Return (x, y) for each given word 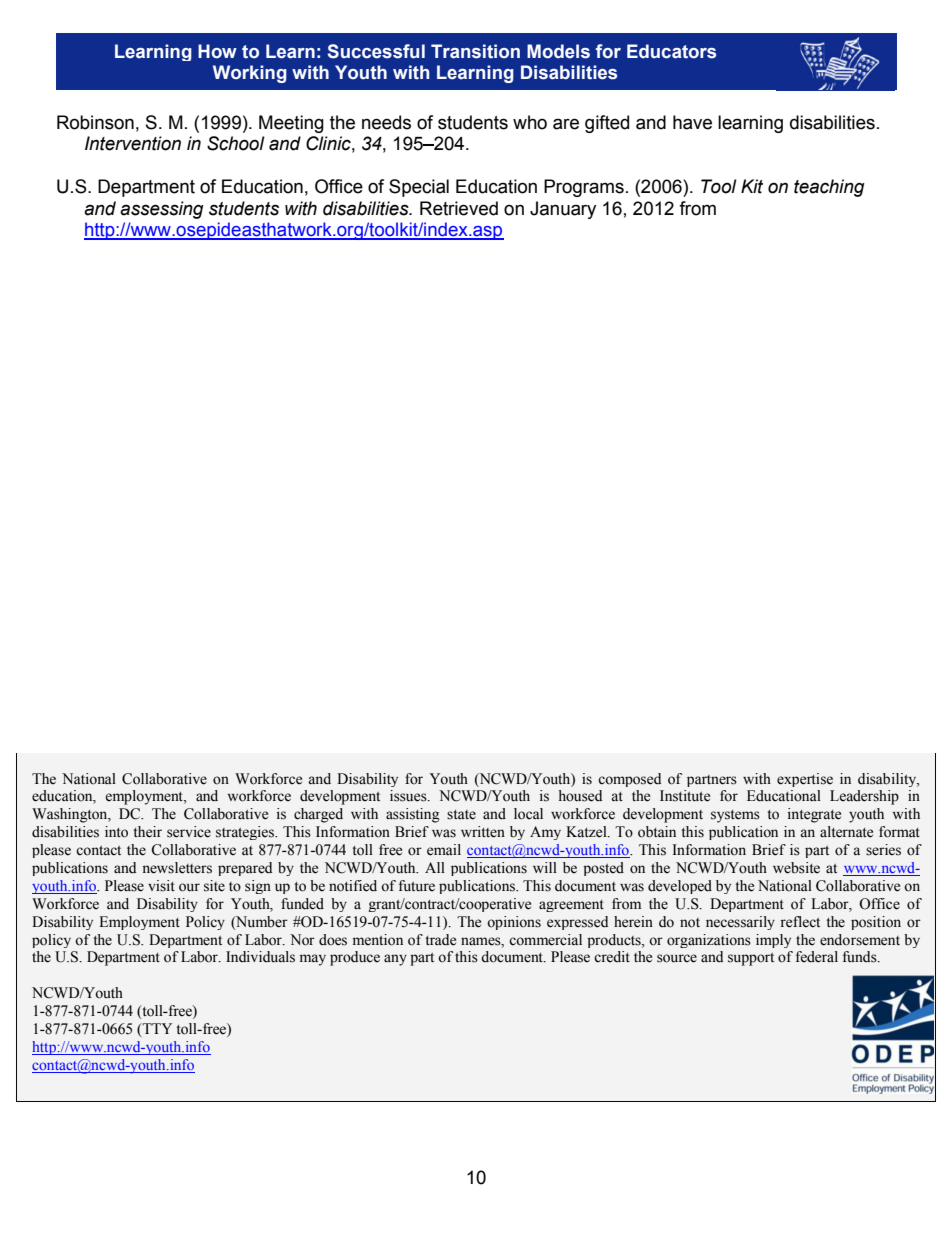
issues (409, 796)
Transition (475, 51)
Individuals (260, 957)
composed (629, 780)
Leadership (864, 797)
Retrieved (459, 208)
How (217, 51)
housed (580, 796)
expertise (805, 780)
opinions (514, 923)
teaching (829, 188)
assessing (162, 210)
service (189, 832)
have (692, 122)
